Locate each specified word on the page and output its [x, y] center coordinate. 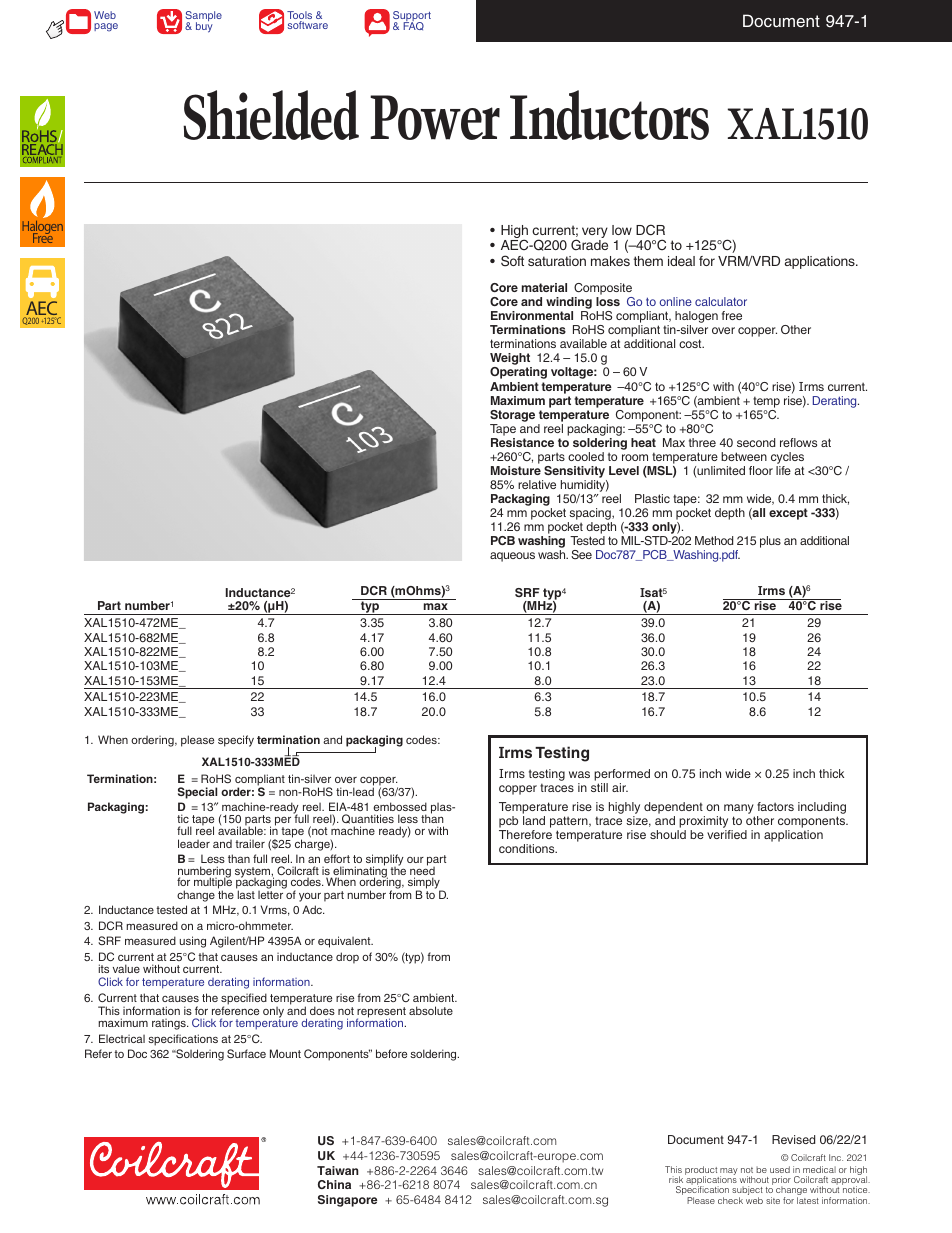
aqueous [512, 557]
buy [204, 26]
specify [236, 741]
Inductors [609, 115]
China [334, 1184]
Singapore [347, 1201]
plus [770, 542]
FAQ [413, 25]
